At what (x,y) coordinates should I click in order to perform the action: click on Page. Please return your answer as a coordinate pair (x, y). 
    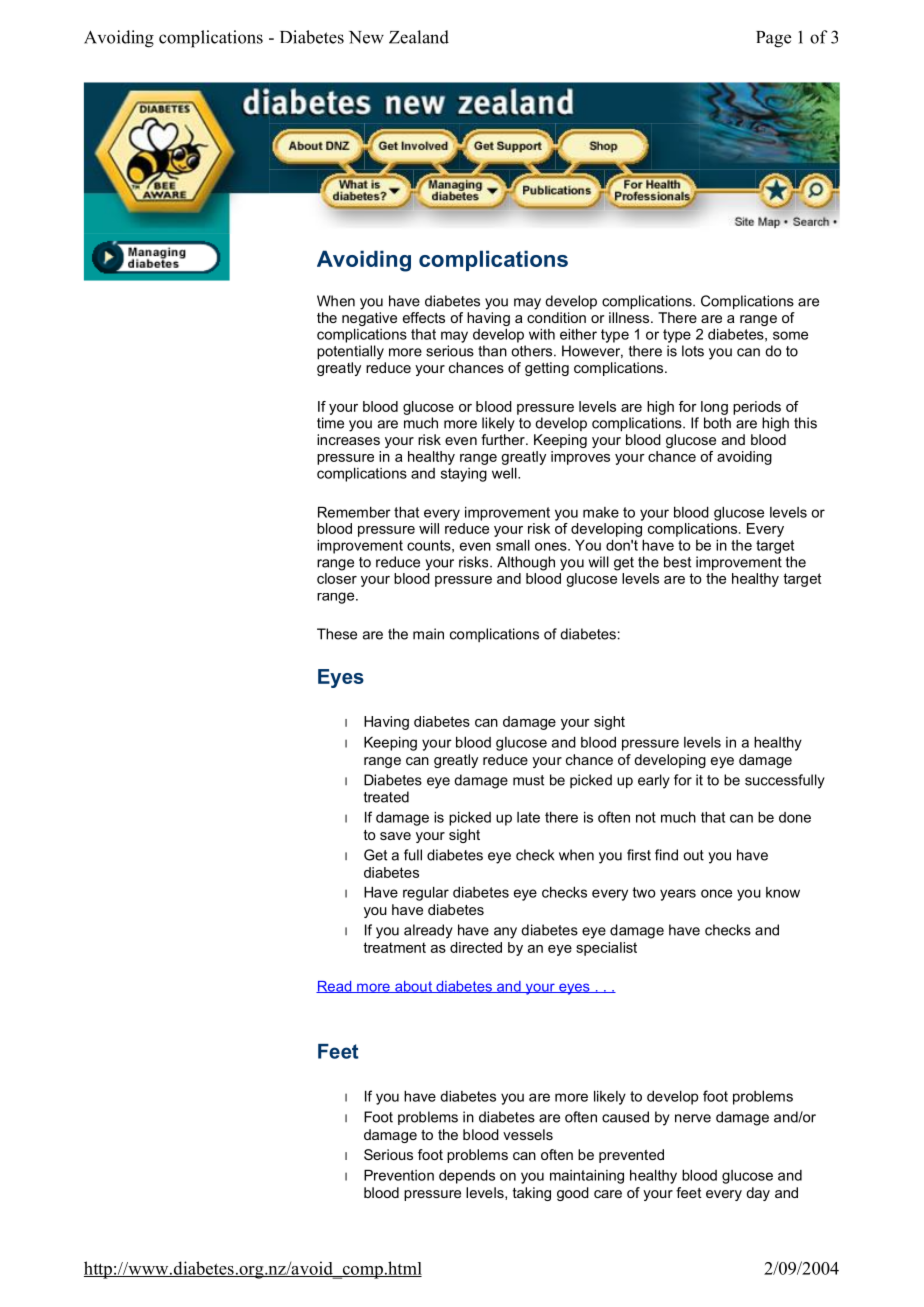
    Looking at the image, I should click on (773, 39).
